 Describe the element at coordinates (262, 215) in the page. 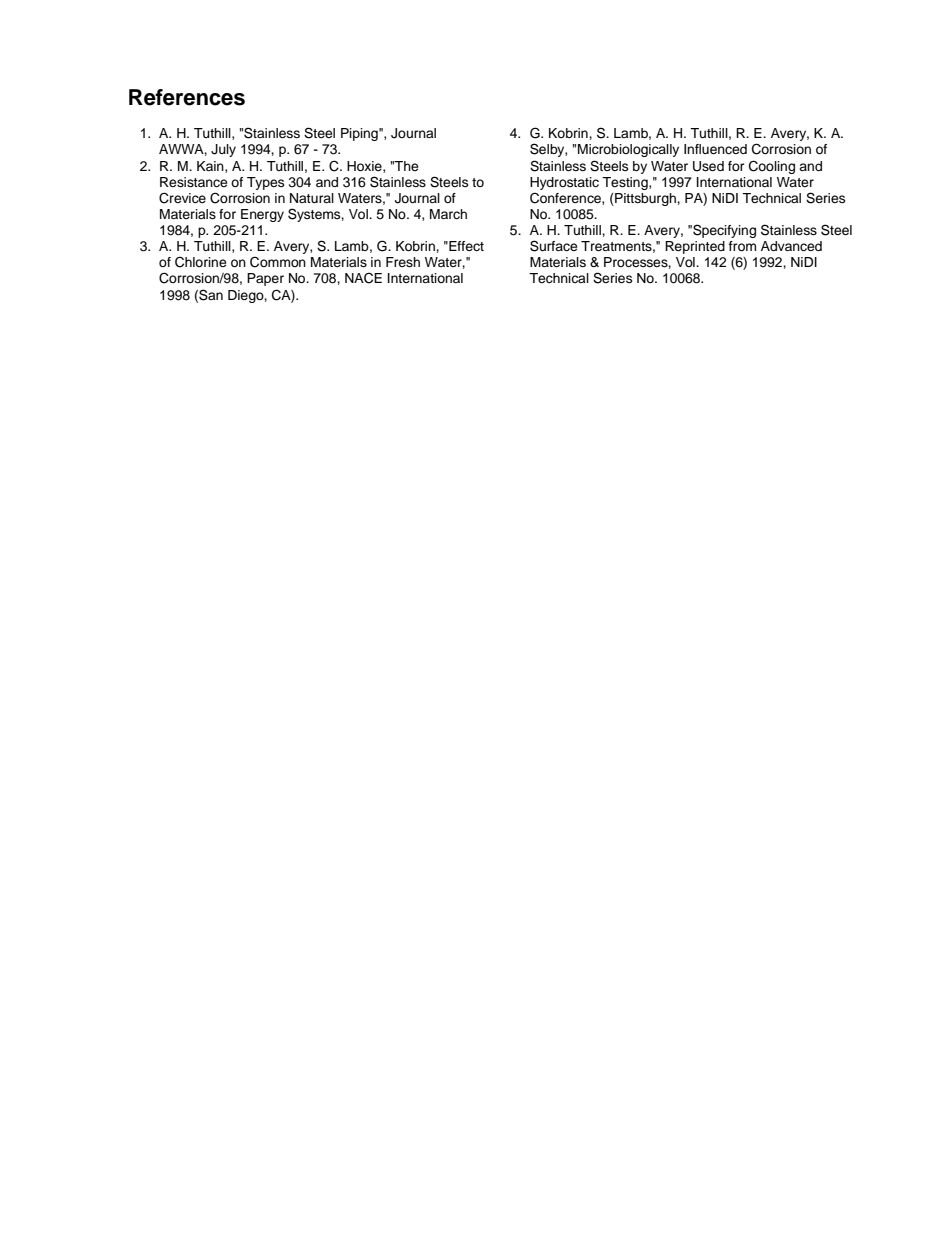

I see `Energy` at that location.
